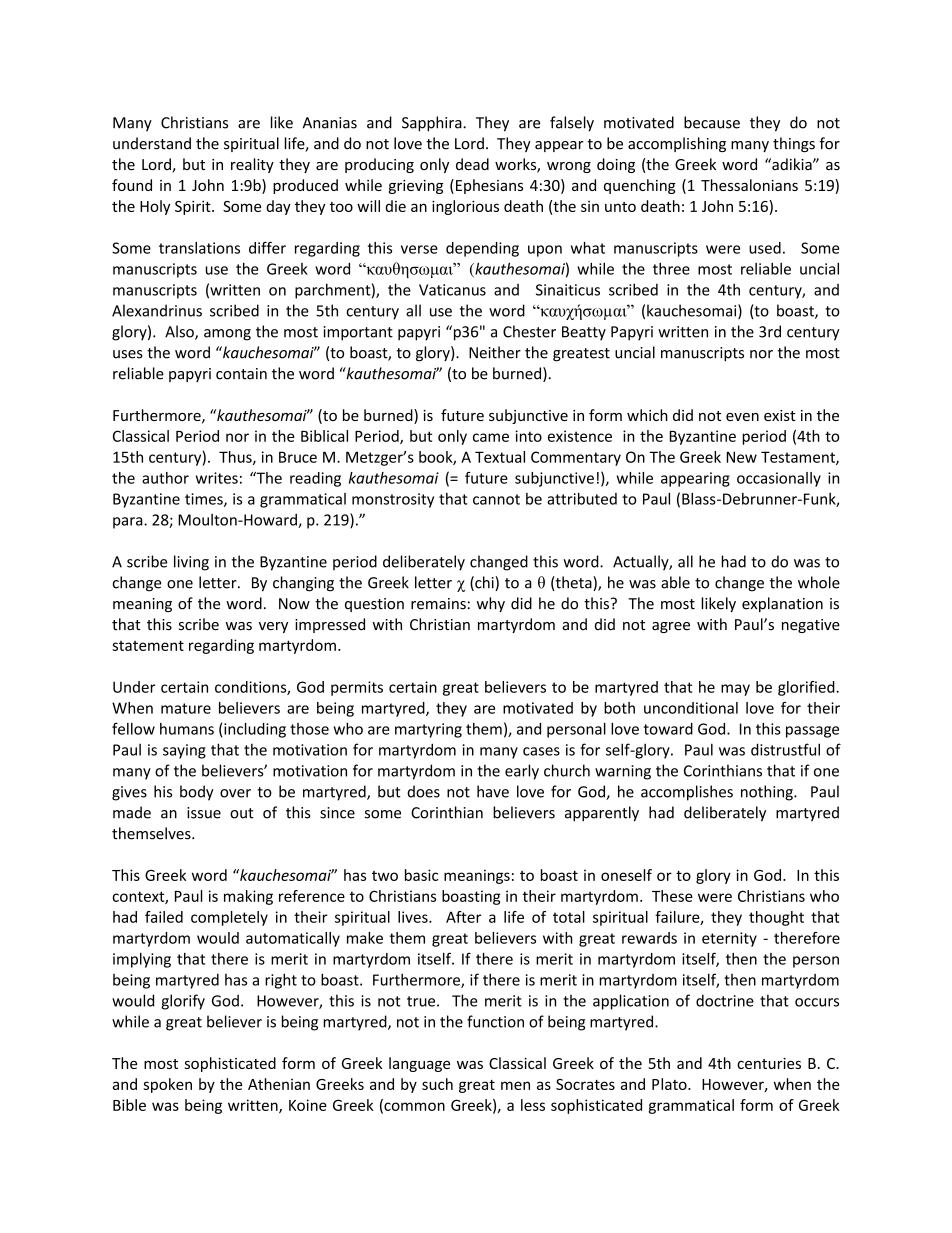  I want to click on reality, so click(252, 165).
